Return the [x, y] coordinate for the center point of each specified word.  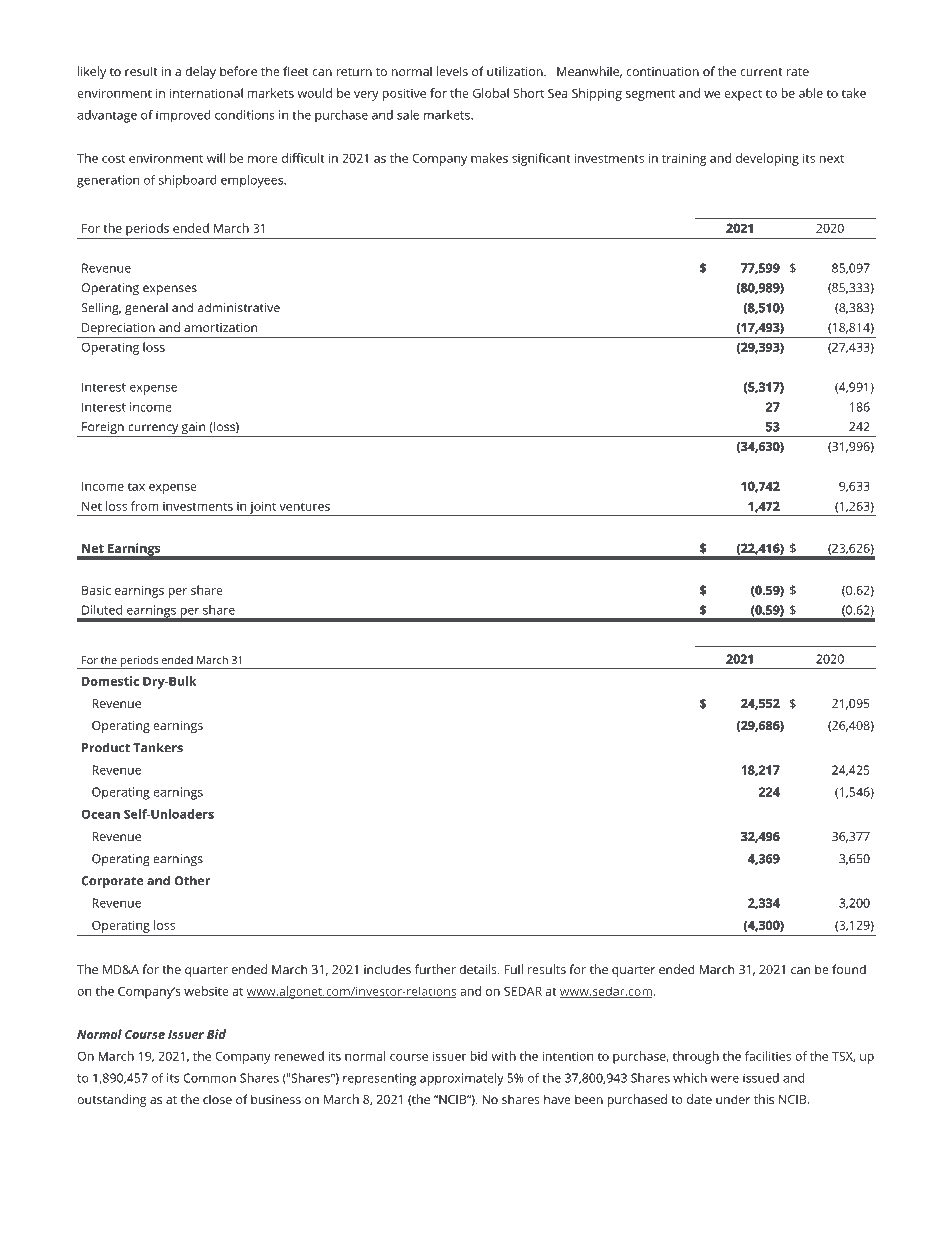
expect [743, 95]
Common [209, 1078]
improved [183, 116]
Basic [96, 590]
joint [263, 508]
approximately [462, 1079]
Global [491, 93]
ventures [304, 506]
